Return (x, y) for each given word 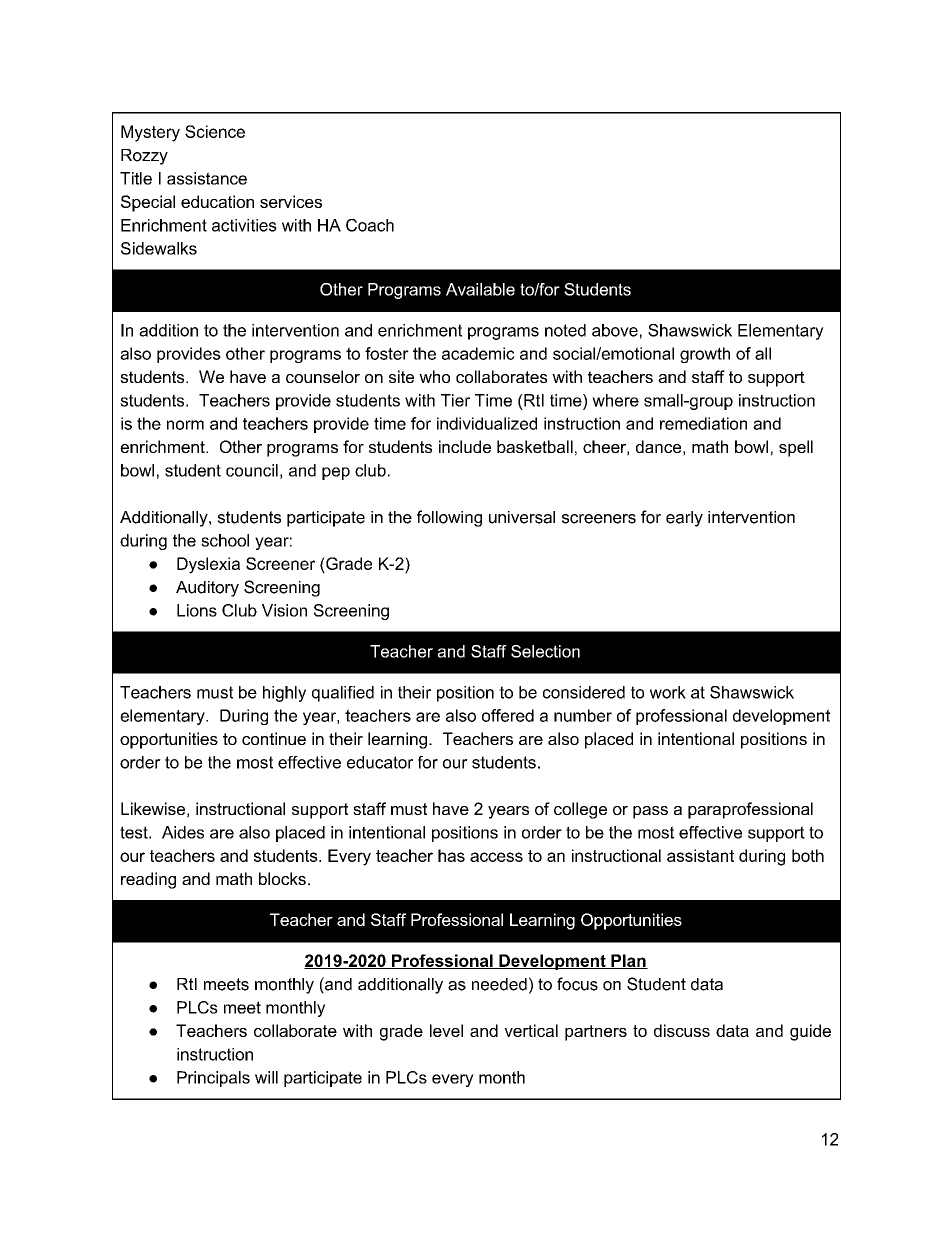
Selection (545, 651)
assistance (207, 178)
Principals (213, 1079)
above (615, 330)
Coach (370, 225)
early (684, 519)
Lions (197, 610)
